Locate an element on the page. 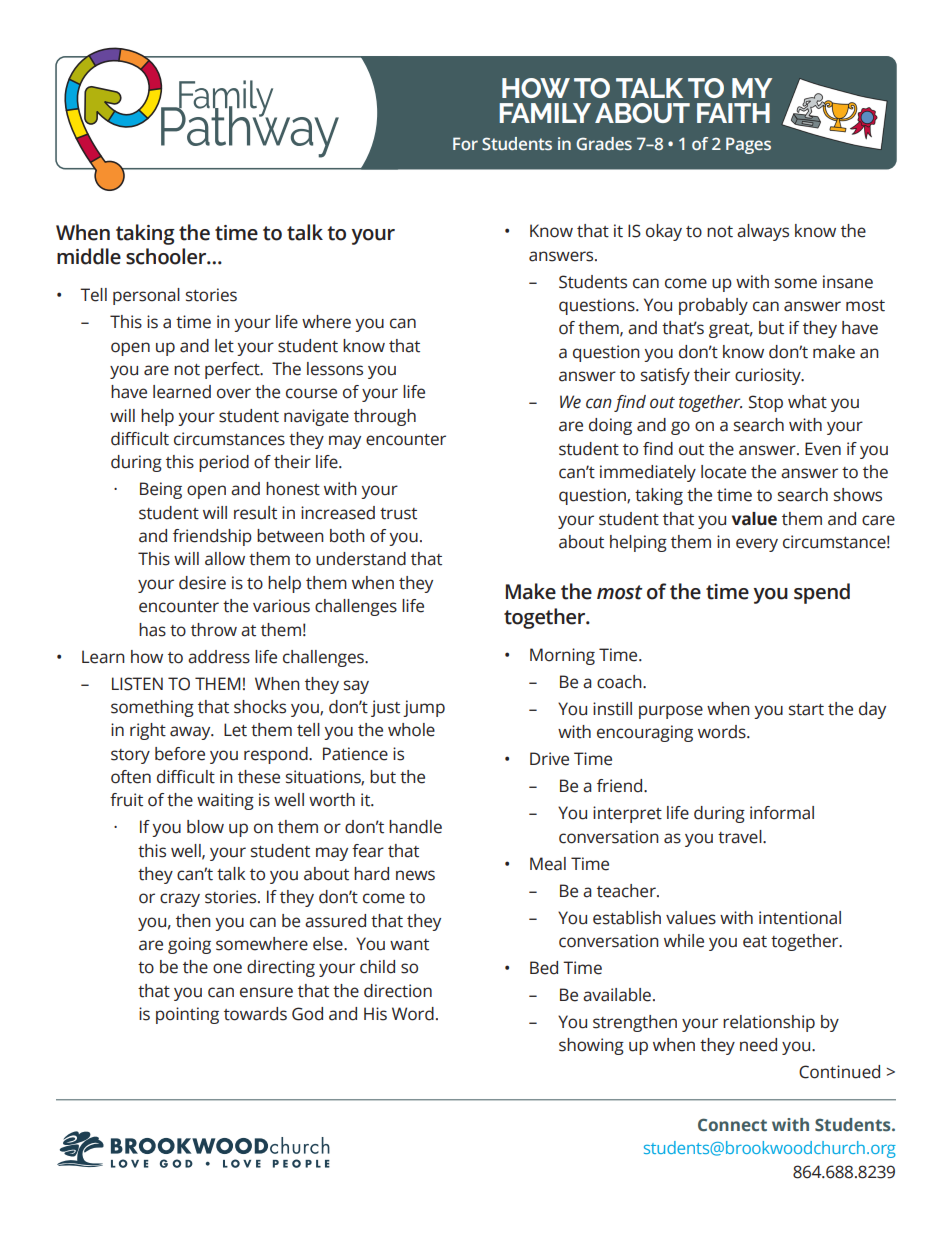 This document has width=952, height=1233. perfect is located at coordinates (233, 370).
